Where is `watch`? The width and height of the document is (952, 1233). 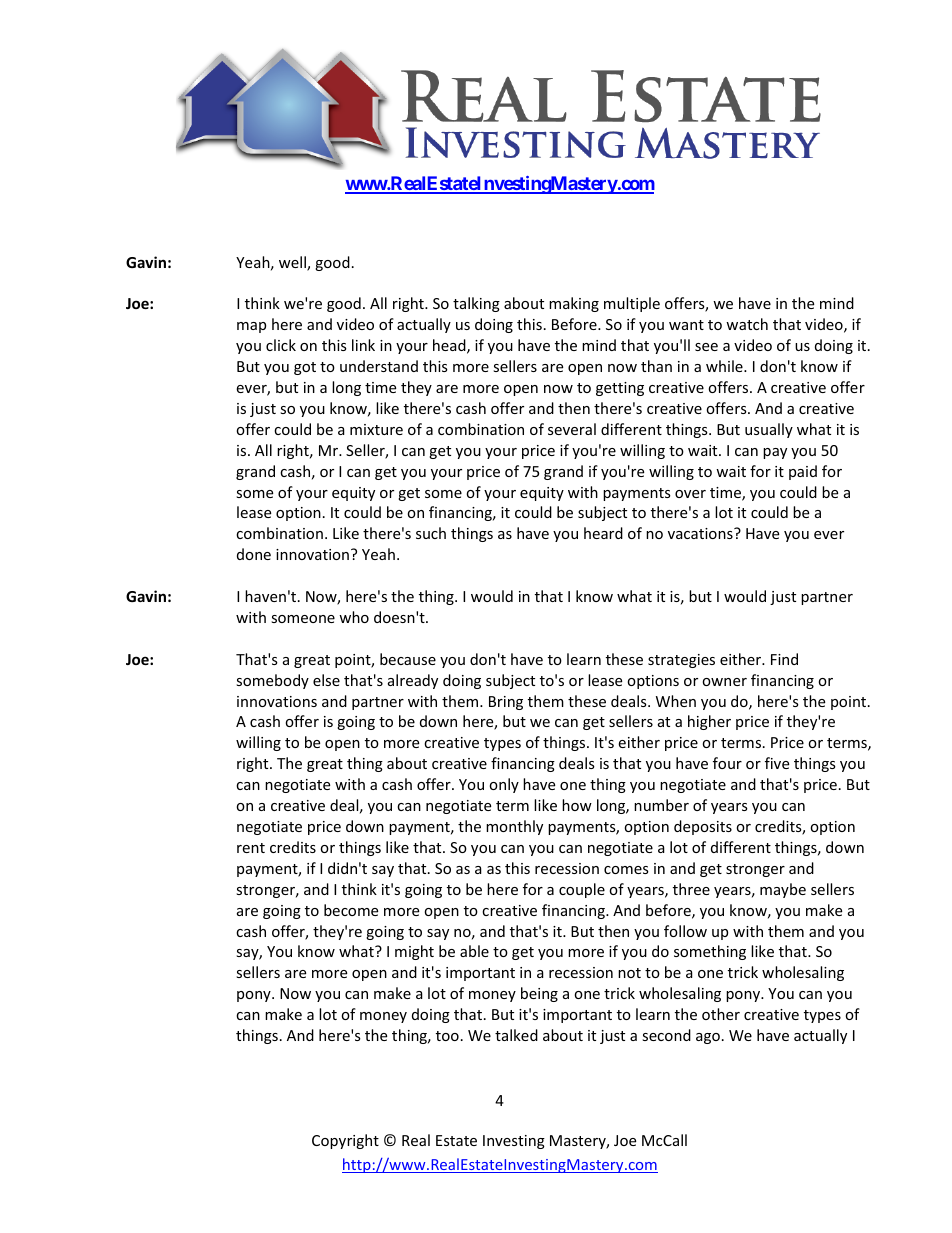
watch is located at coordinates (747, 324).
